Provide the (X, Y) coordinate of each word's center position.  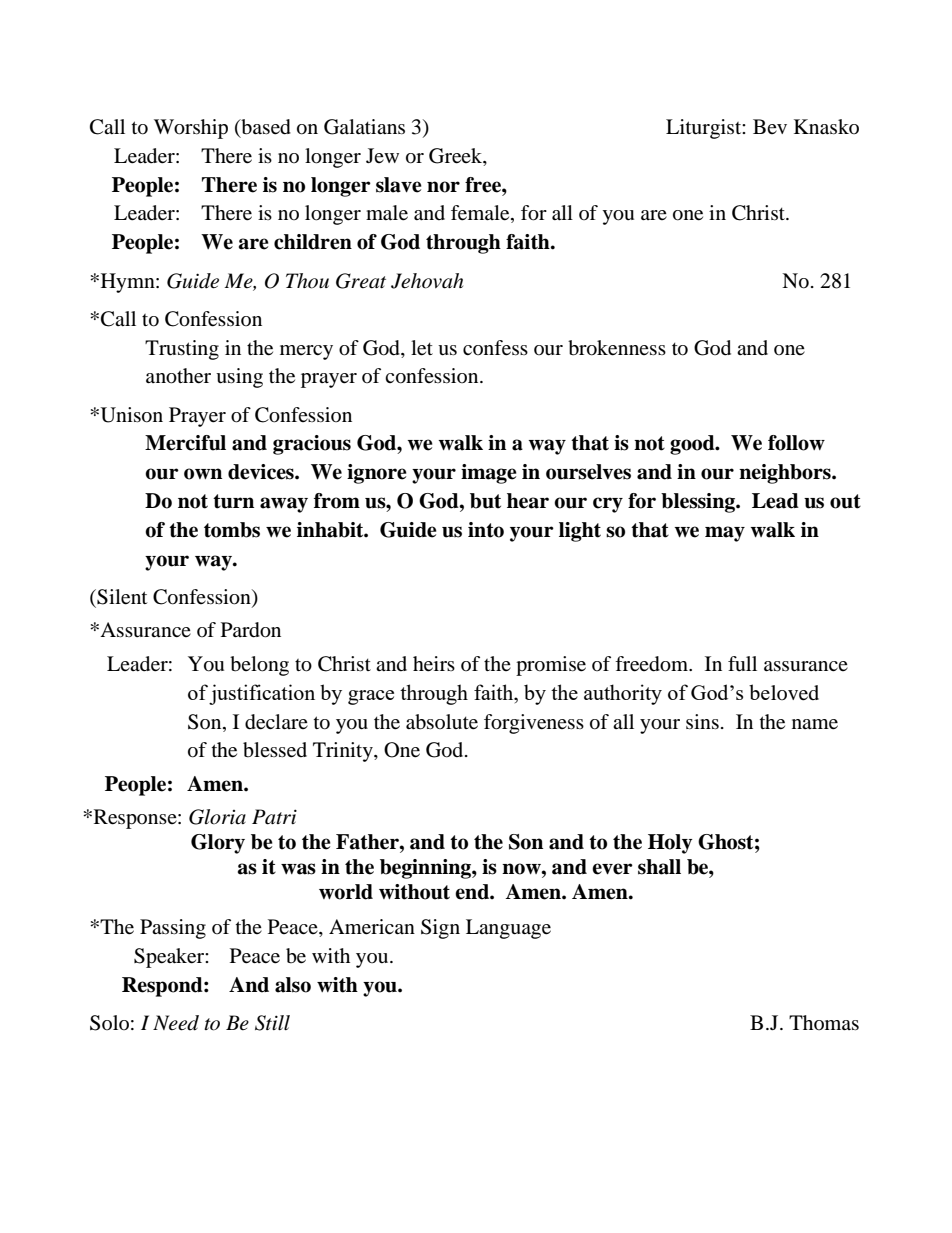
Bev (770, 126)
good (693, 445)
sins (702, 721)
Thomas (824, 1022)
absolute (442, 722)
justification (262, 694)
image (489, 474)
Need (176, 1023)
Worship (191, 129)
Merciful (185, 443)
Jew (382, 155)
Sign (440, 929)
